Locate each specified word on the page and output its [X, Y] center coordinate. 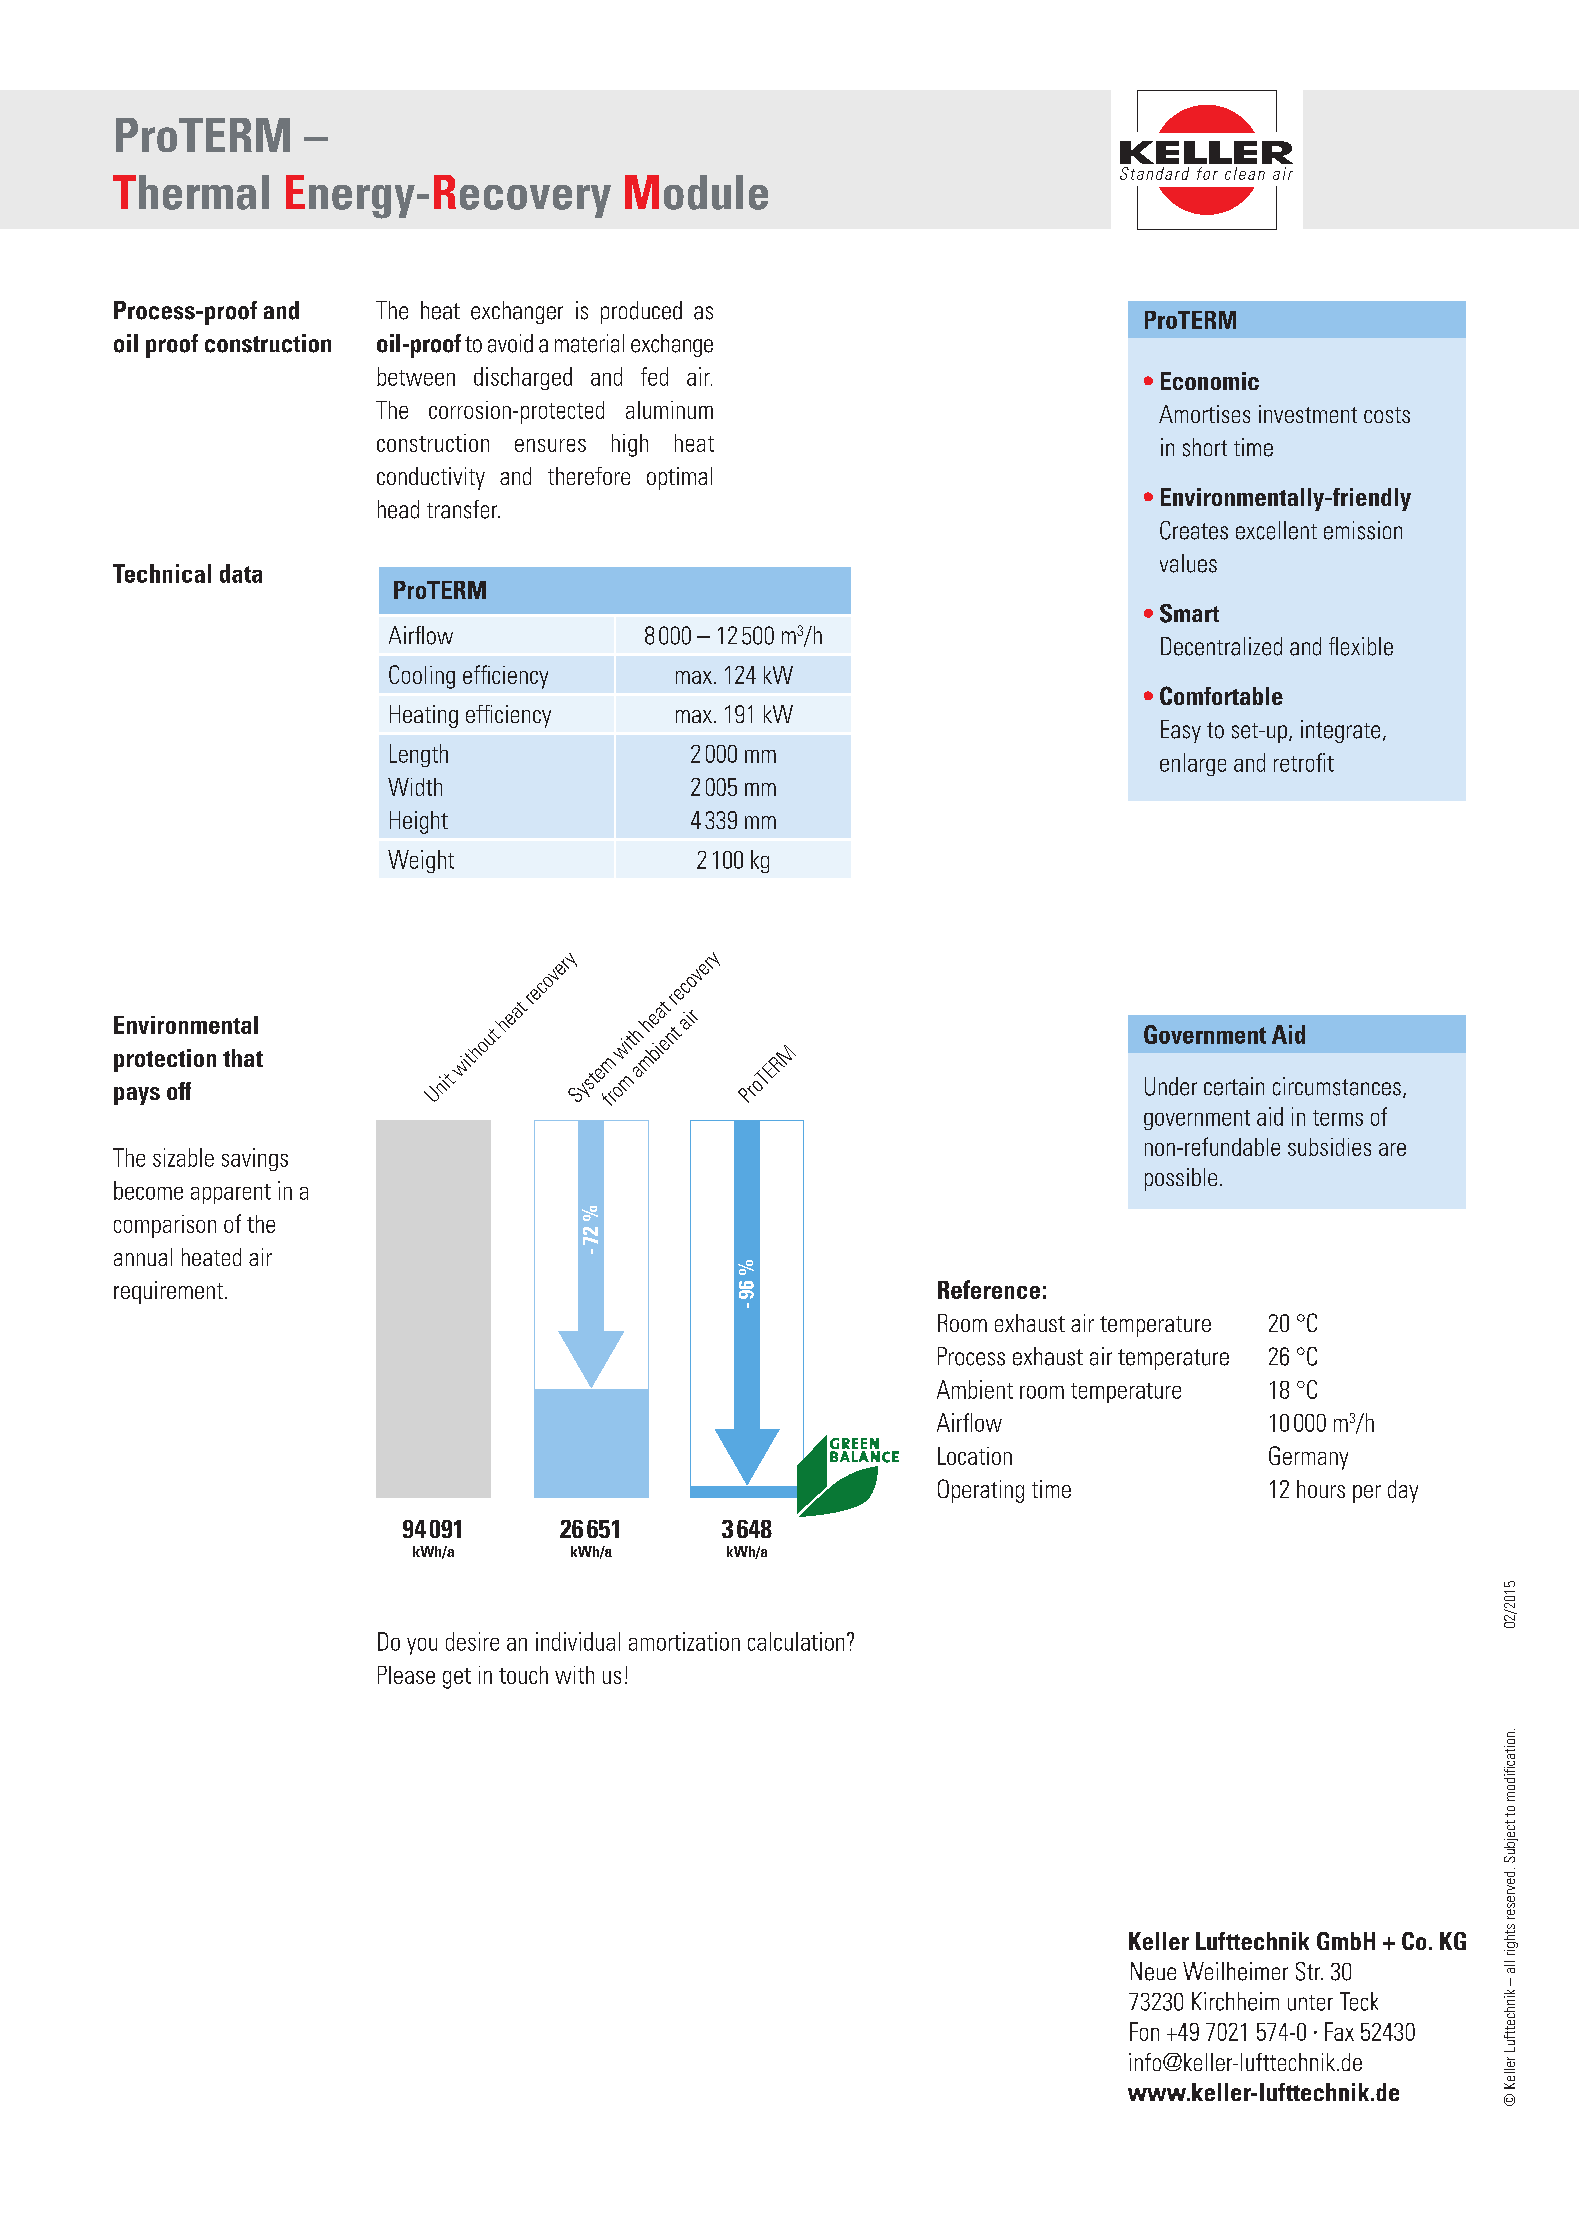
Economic [1210, 381]
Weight [421, 861]
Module [696, 192]
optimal [679, 478]
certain [1234, 1086]
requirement [168, 1292]
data [241, 573]
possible [1181, 1179]
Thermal [191, 192]
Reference [989, 1289]
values [1188, 563]
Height [419, 822]
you [422, 1646]
